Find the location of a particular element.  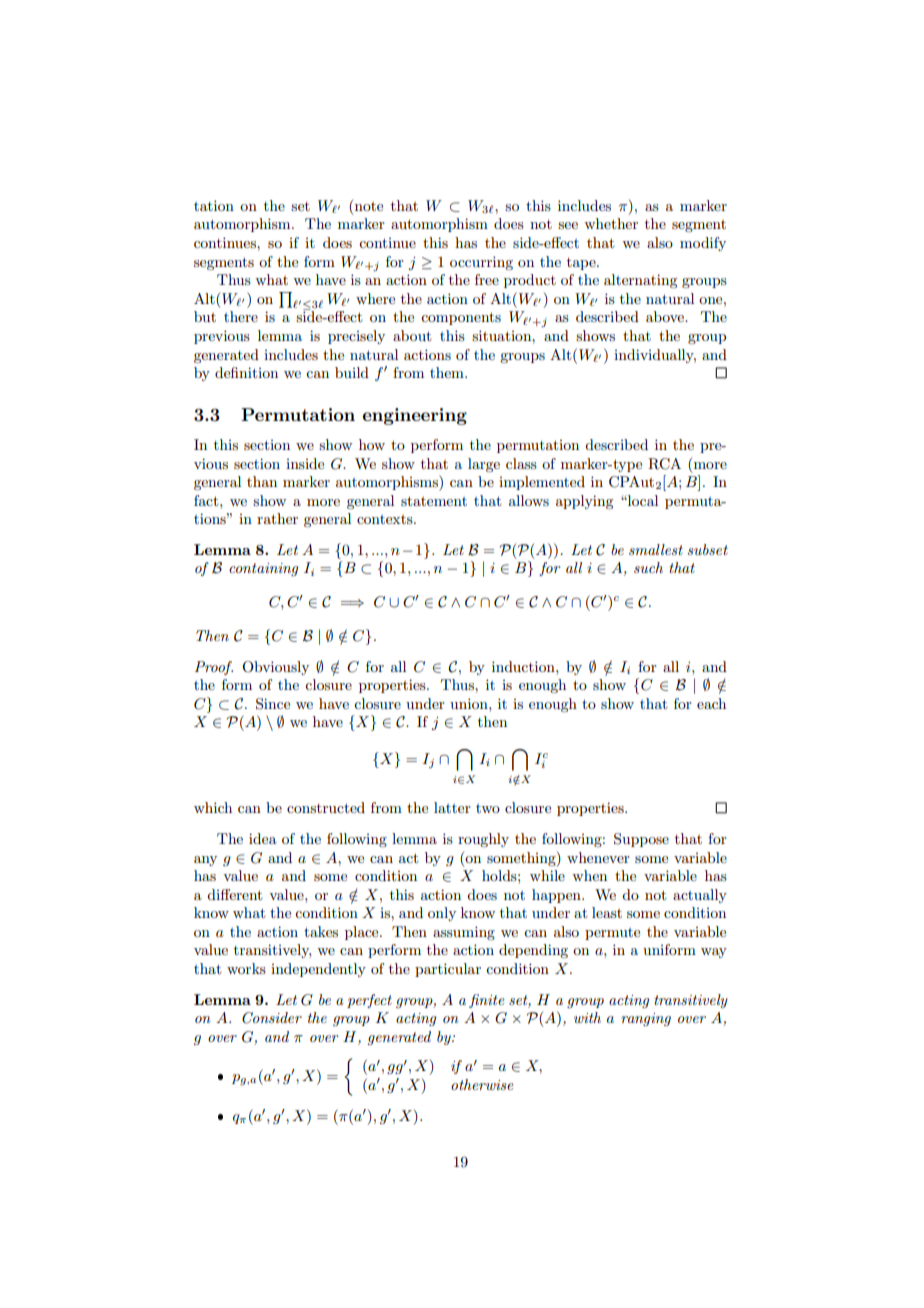

whether is located at coordinates (611, 223).
